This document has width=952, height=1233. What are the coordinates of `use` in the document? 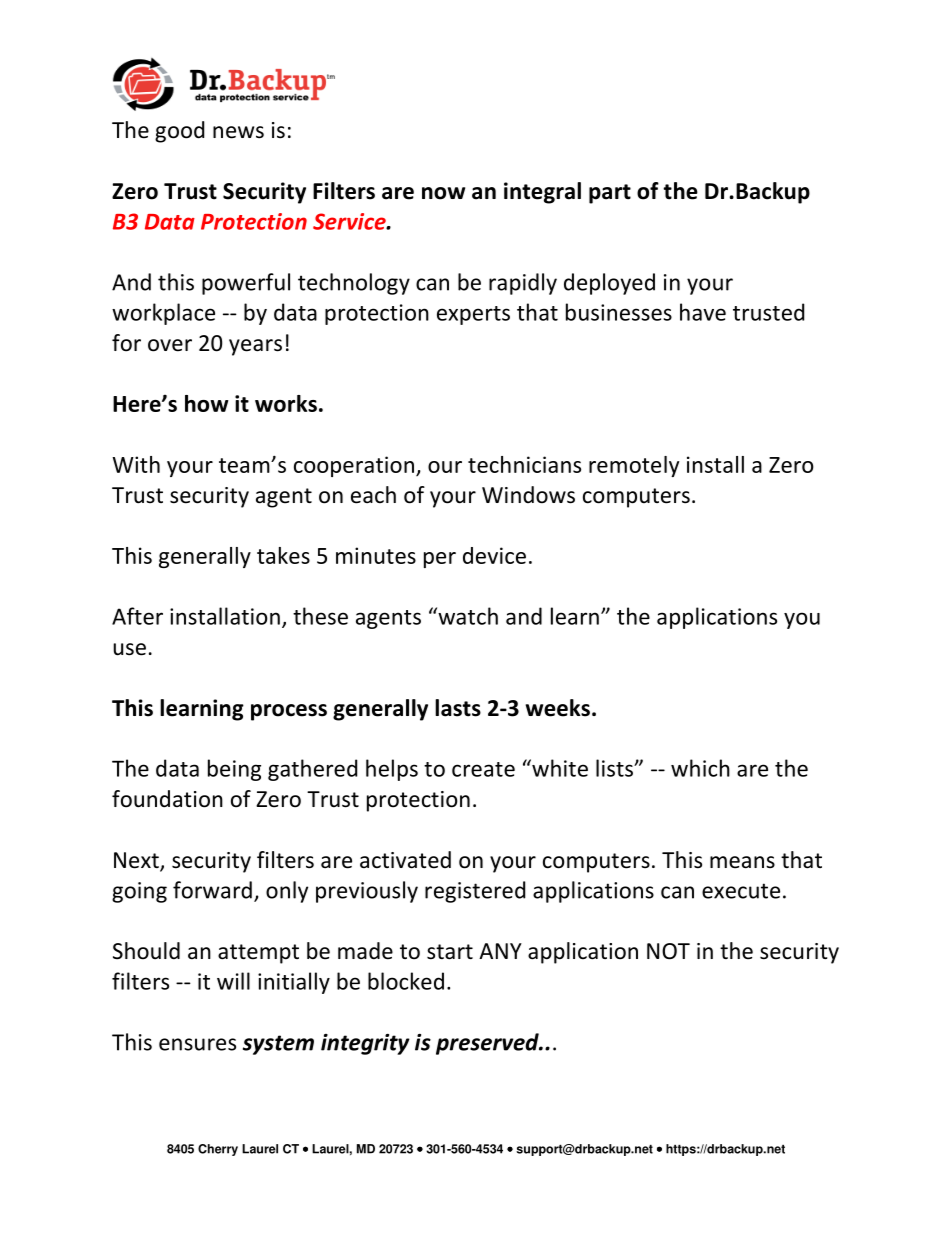 It's located at (129, 649).
